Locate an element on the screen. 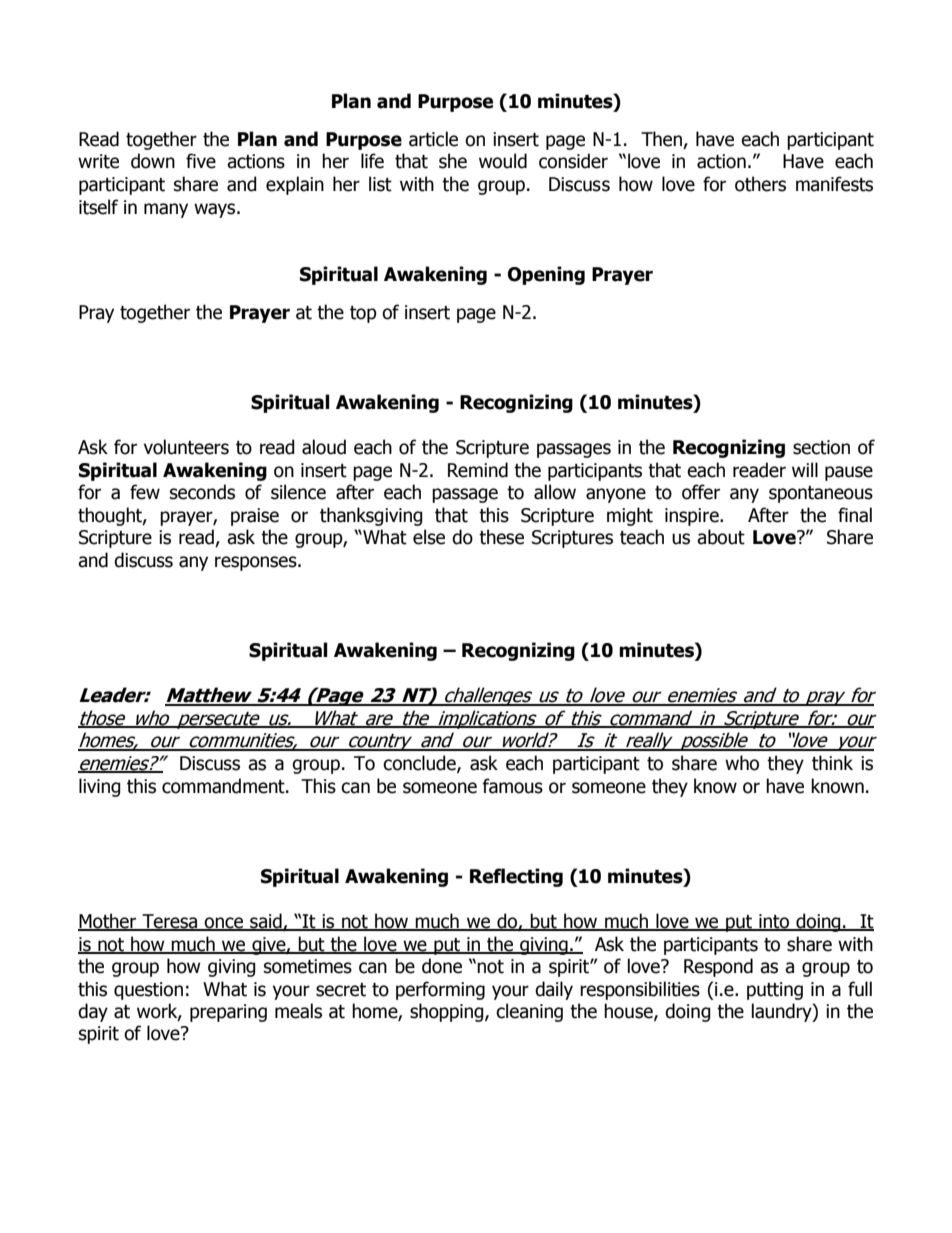  she is located at coordinates (453, 161).
